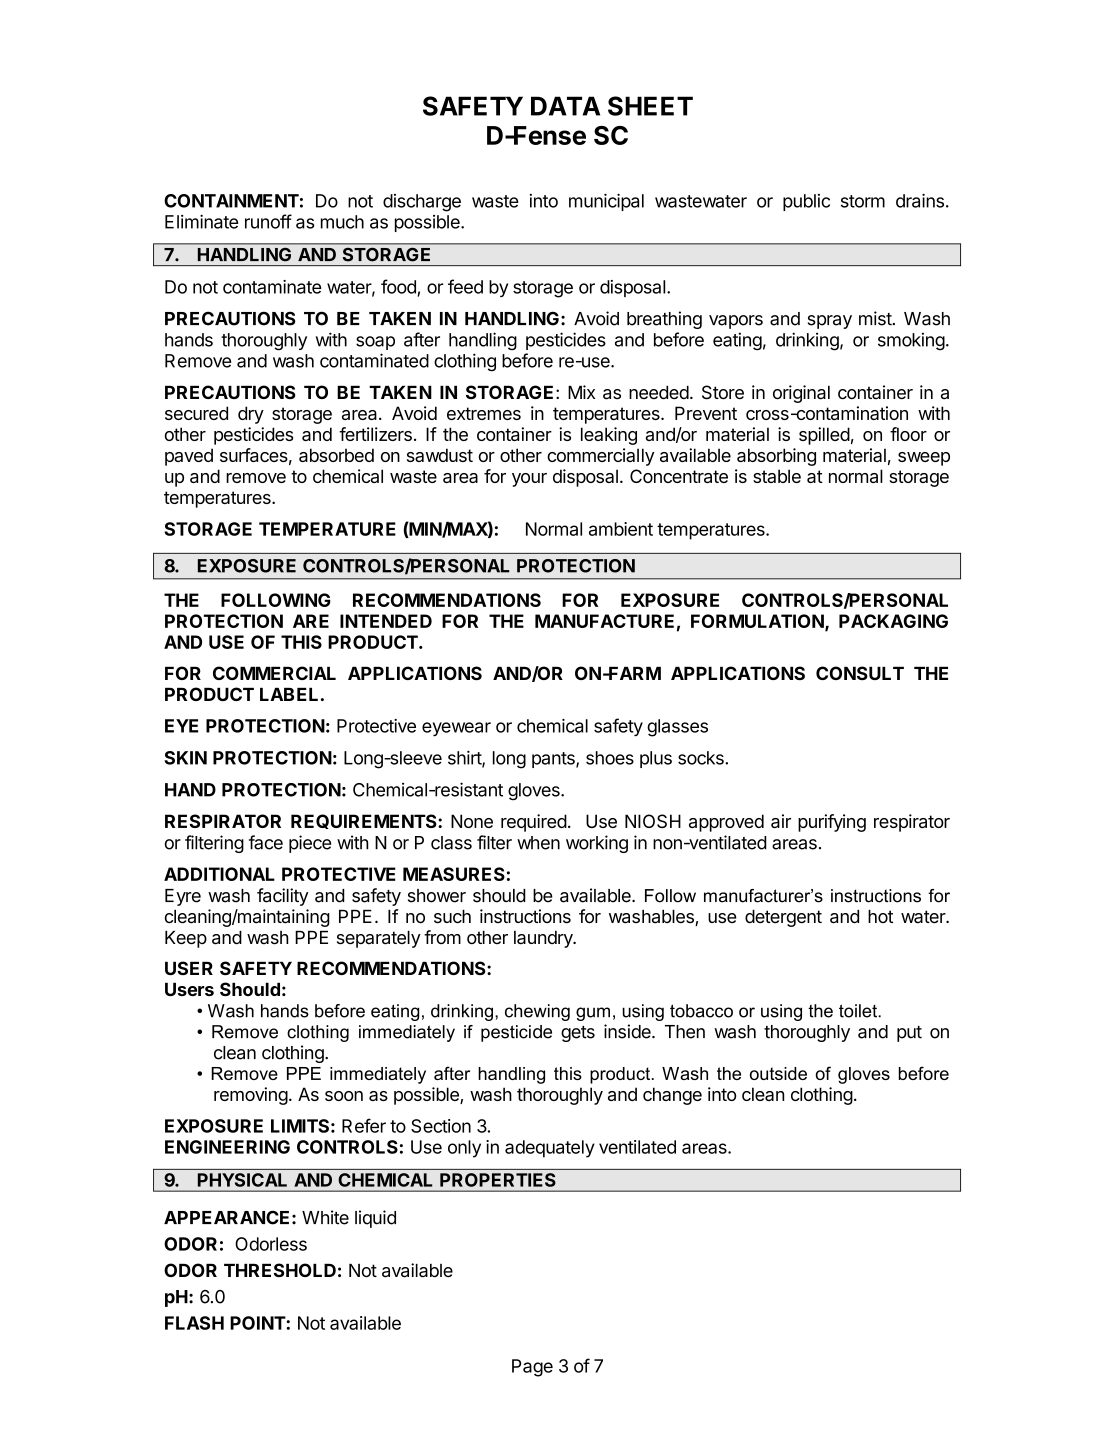  I want to click on DATA, so click(565, 106).
